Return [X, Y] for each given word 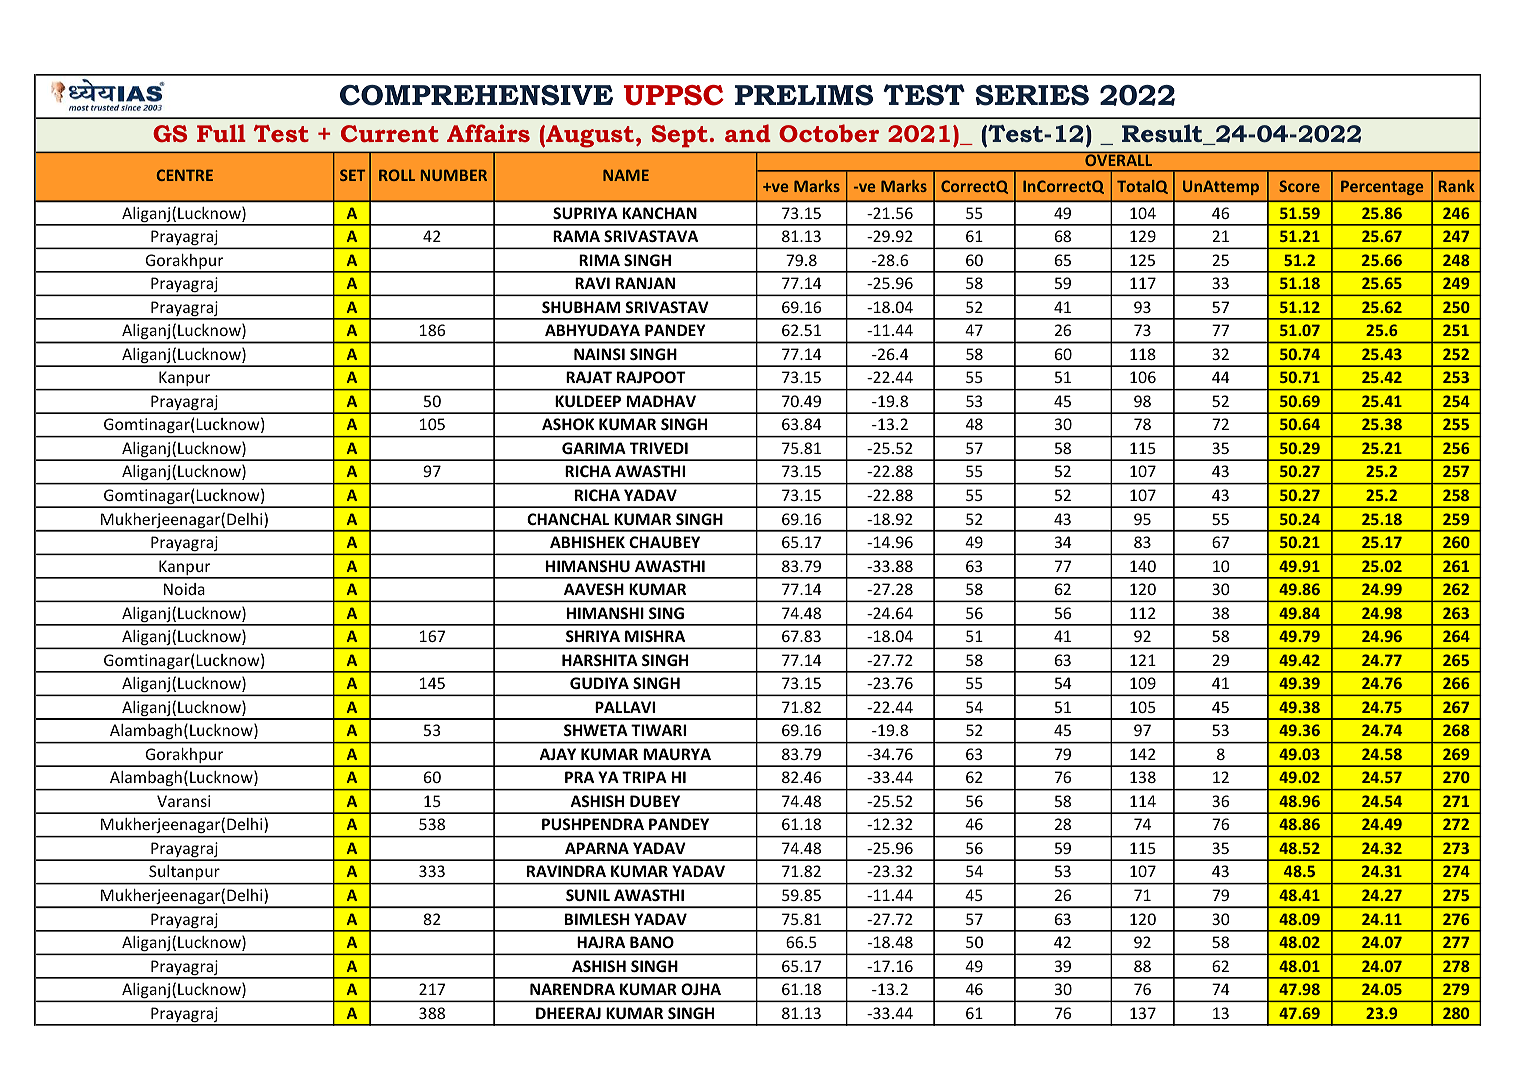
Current [390, 133]
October [829, 133]
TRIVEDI [659, 448]
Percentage [1382, 187]
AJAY [557, 754]
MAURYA [677, 754]
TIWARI [658, 730]
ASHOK [568, 424]
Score [1299, 186]
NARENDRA [572, 989]
